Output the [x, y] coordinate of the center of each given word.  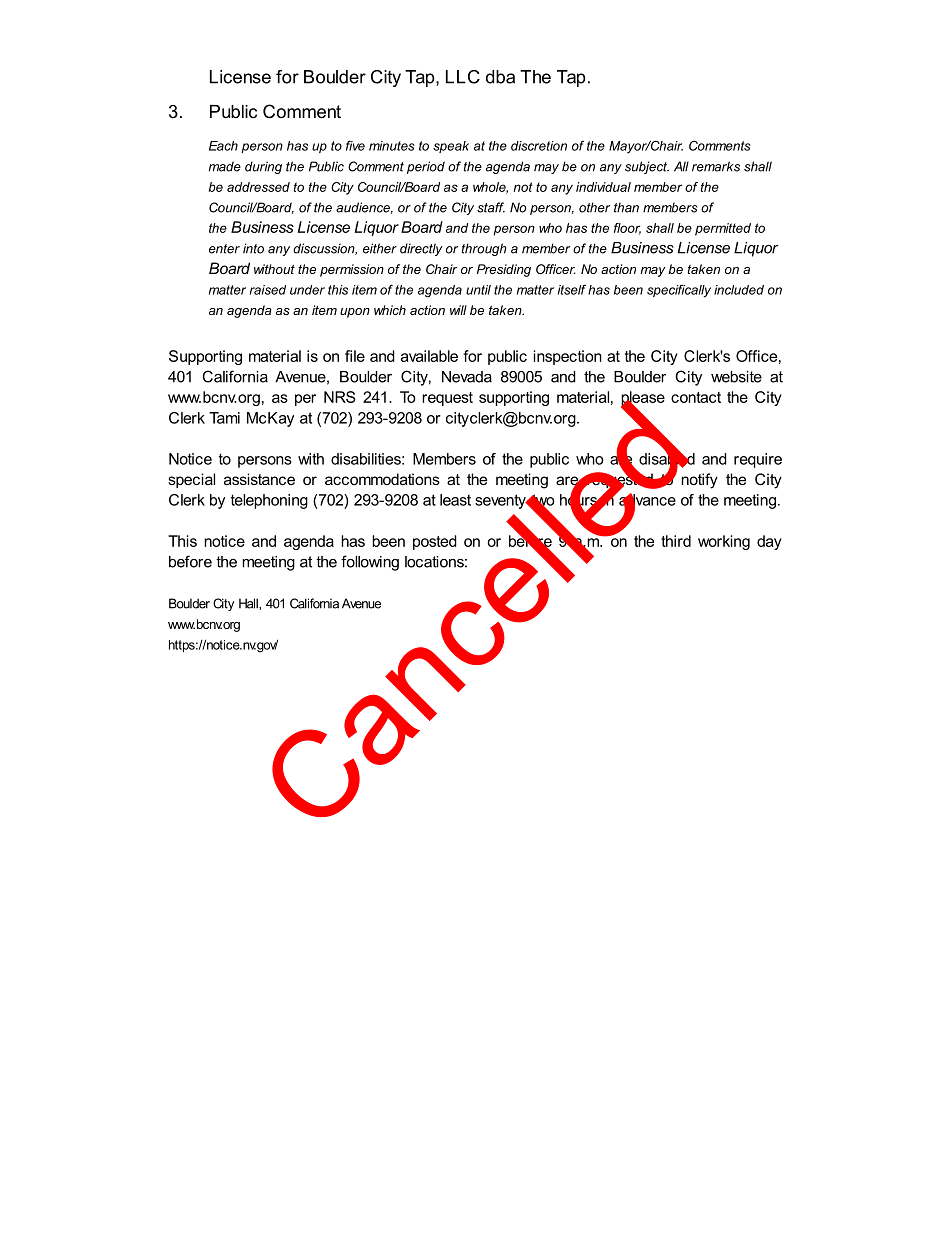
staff [491, 207]
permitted [723, 229]
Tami [224, 418]
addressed [258, 187]
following [370, 563]
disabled [667, 458]
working [724, 542]
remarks [716, 166]
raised [268, 290]
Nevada [467, 377]
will [458, 310]
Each [223, 146]
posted [435, 542]
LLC [463, 77]
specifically [679, 291]
